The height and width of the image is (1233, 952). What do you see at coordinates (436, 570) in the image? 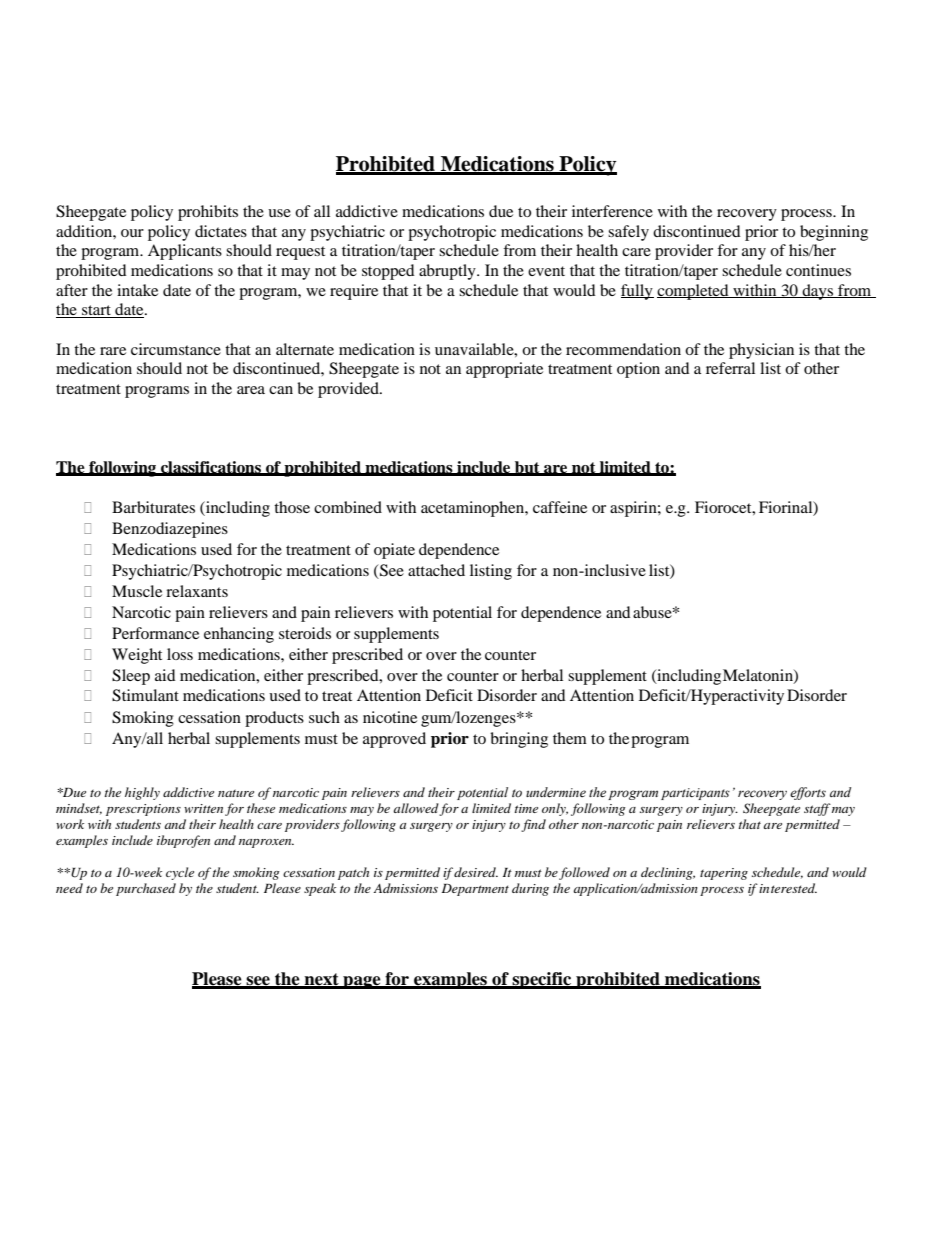
I see `attached` at bounding box center [436, 570].
